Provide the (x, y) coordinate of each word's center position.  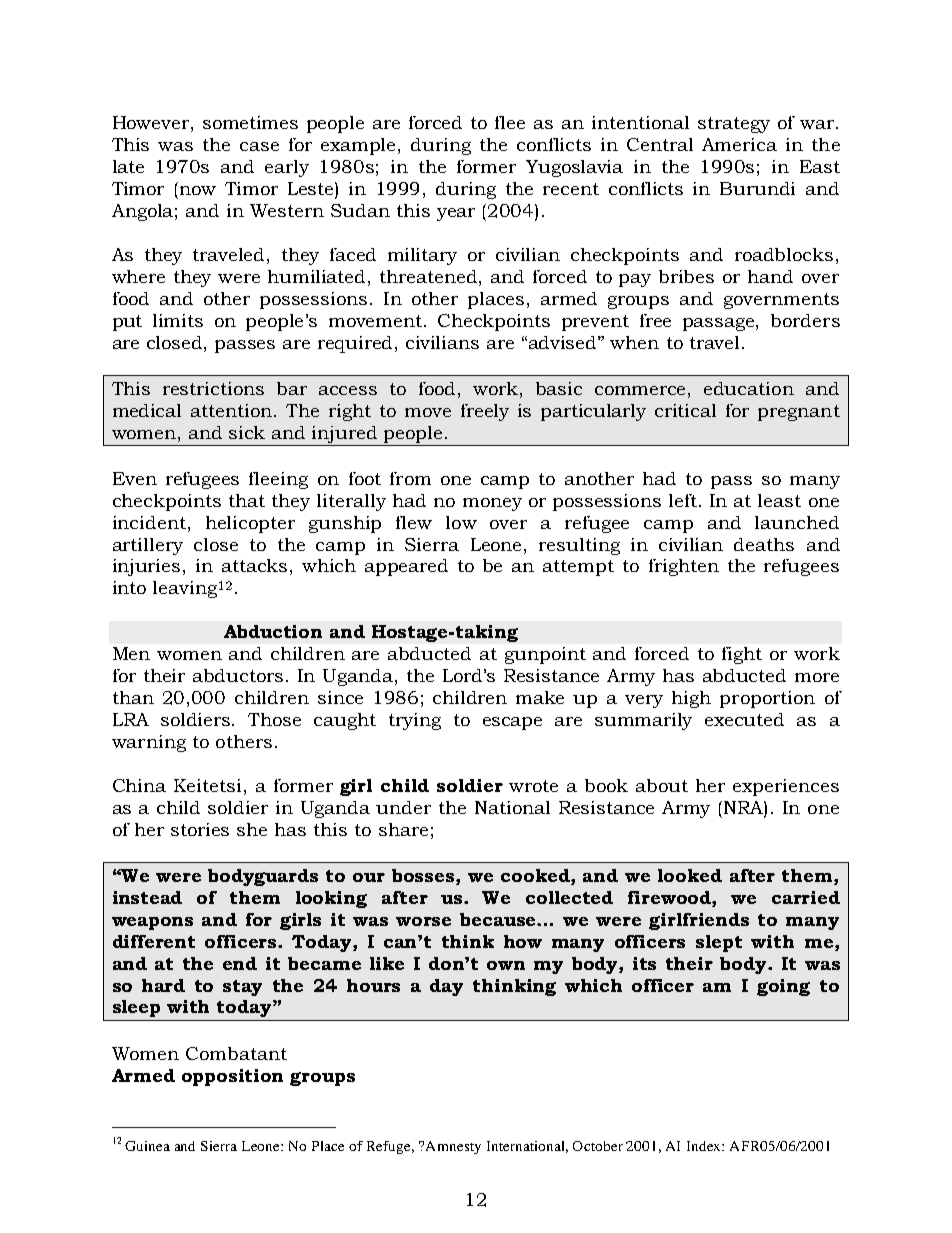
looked (690, 875)
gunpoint (545, 655)
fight (742, 655)
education (749, 388)
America (739, 144)
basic (559, 388)
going (783, 987)
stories (200, 829)
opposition (232, 1077)
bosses (424, 875)
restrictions (213, 388)
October (598, 1146)
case (259, 146)
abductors (238, 675)
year (456, 214)
